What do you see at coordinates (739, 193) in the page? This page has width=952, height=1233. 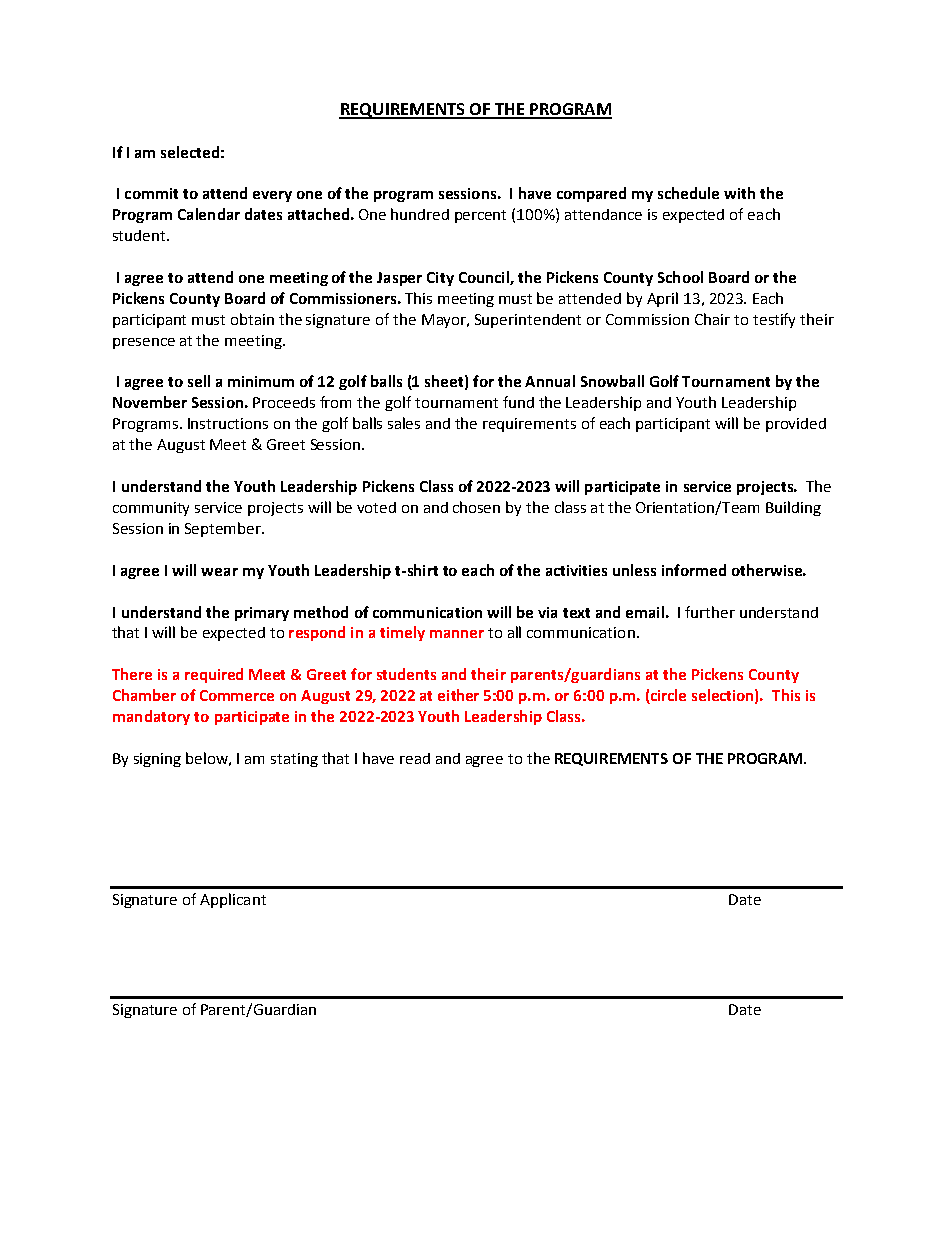 I see `with` at bounding box center [739, 193].
